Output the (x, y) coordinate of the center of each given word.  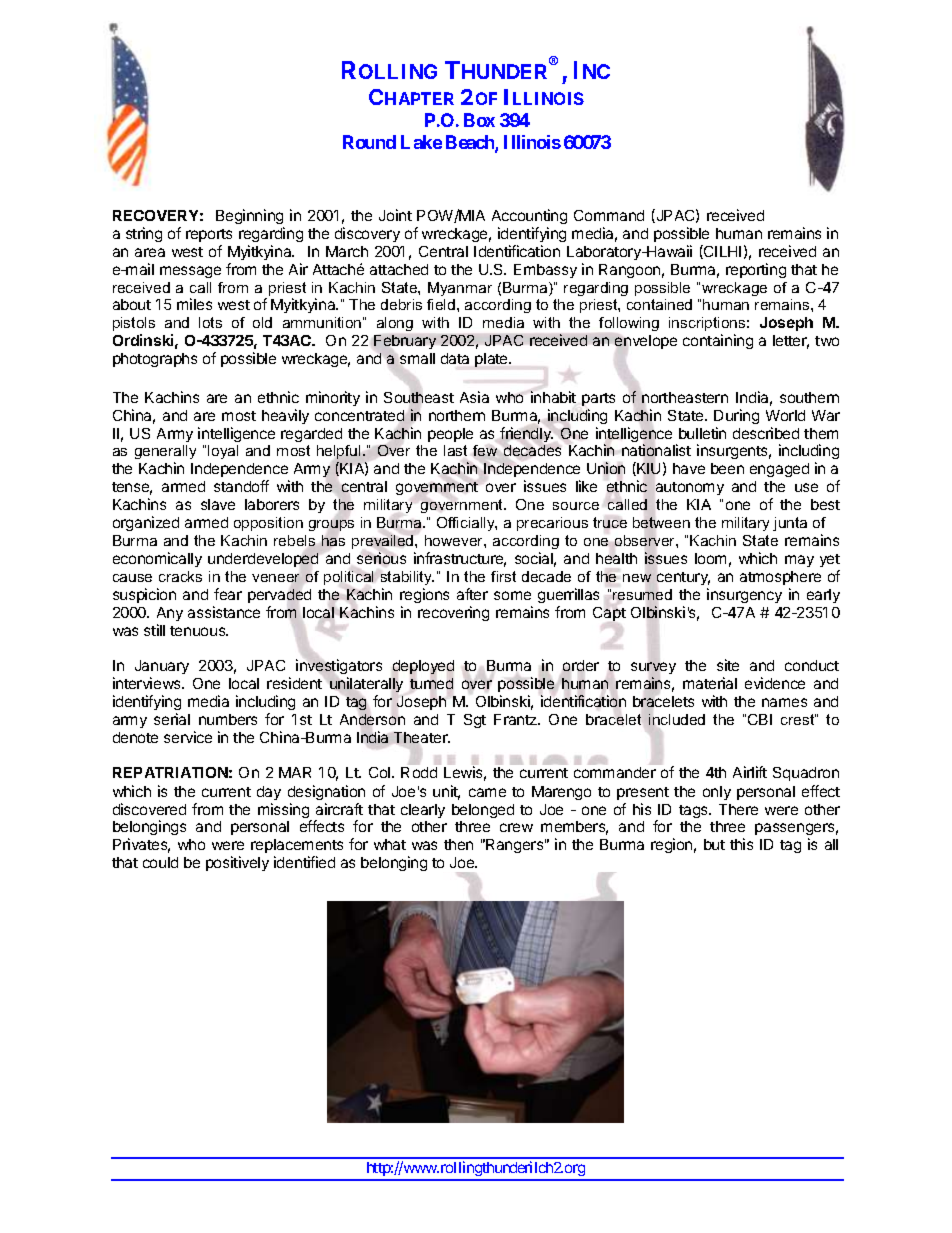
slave (218, 504)
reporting (756, 270)
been (727, 468)
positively (237, 863)
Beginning (249, 216)
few (485, 450)
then (458, 844)
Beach (471, 143)
